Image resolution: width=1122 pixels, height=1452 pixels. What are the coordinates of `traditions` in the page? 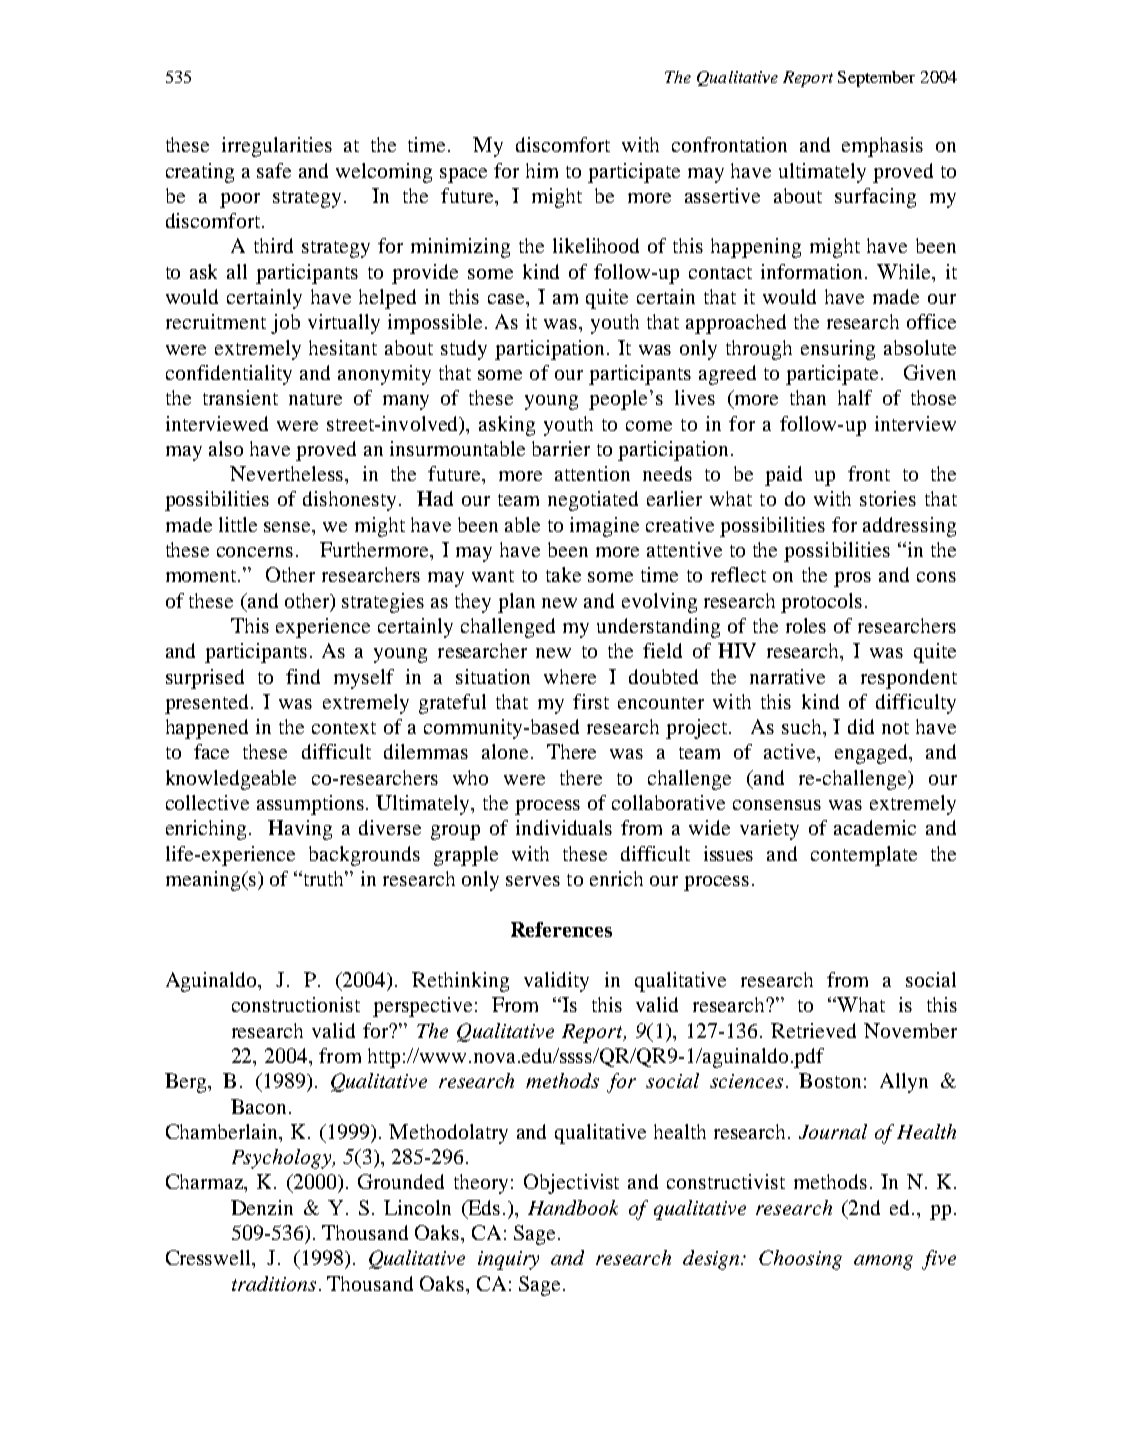 It's located at (274, 1283).
